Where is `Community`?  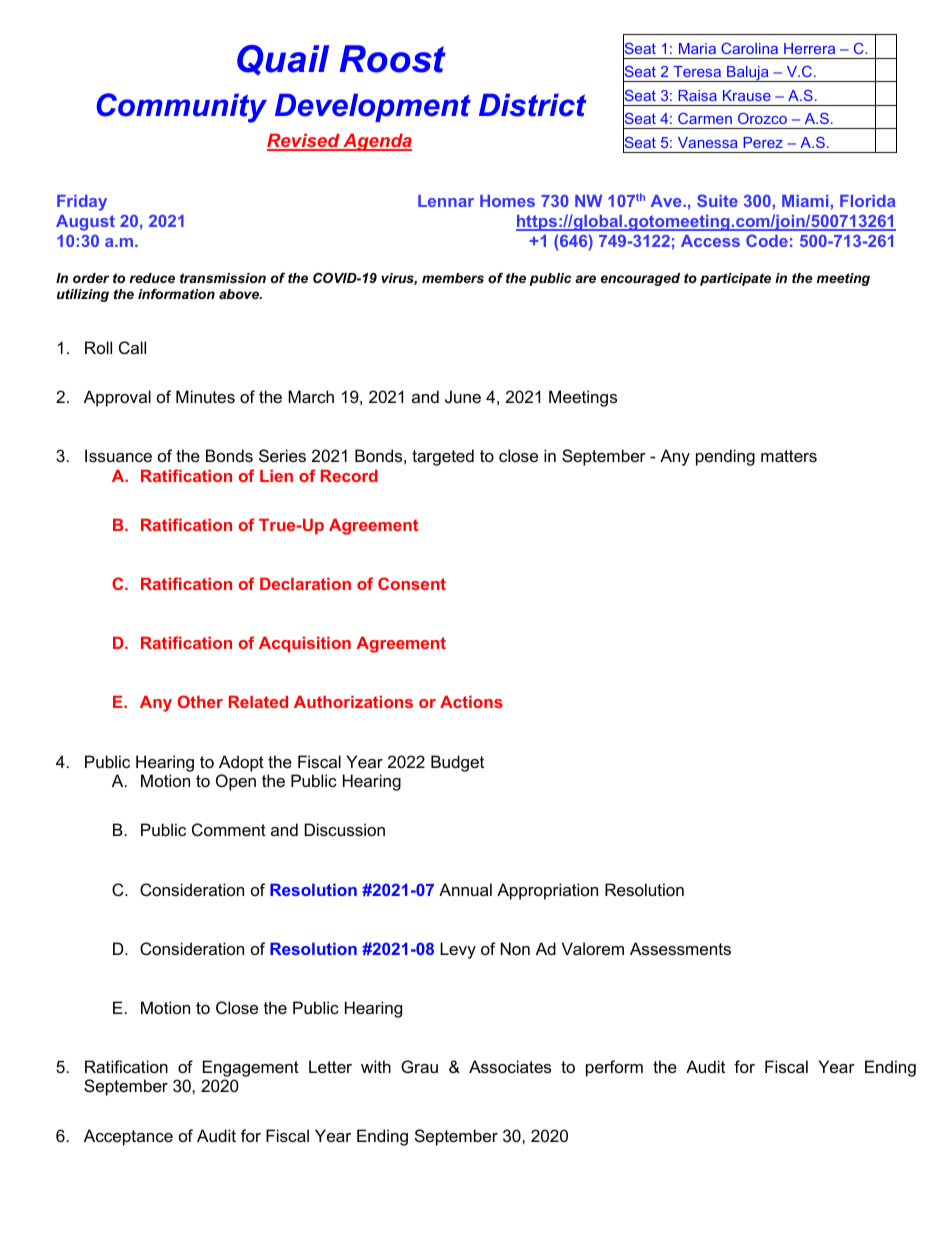 Community is located at coordinates (182, 108).
